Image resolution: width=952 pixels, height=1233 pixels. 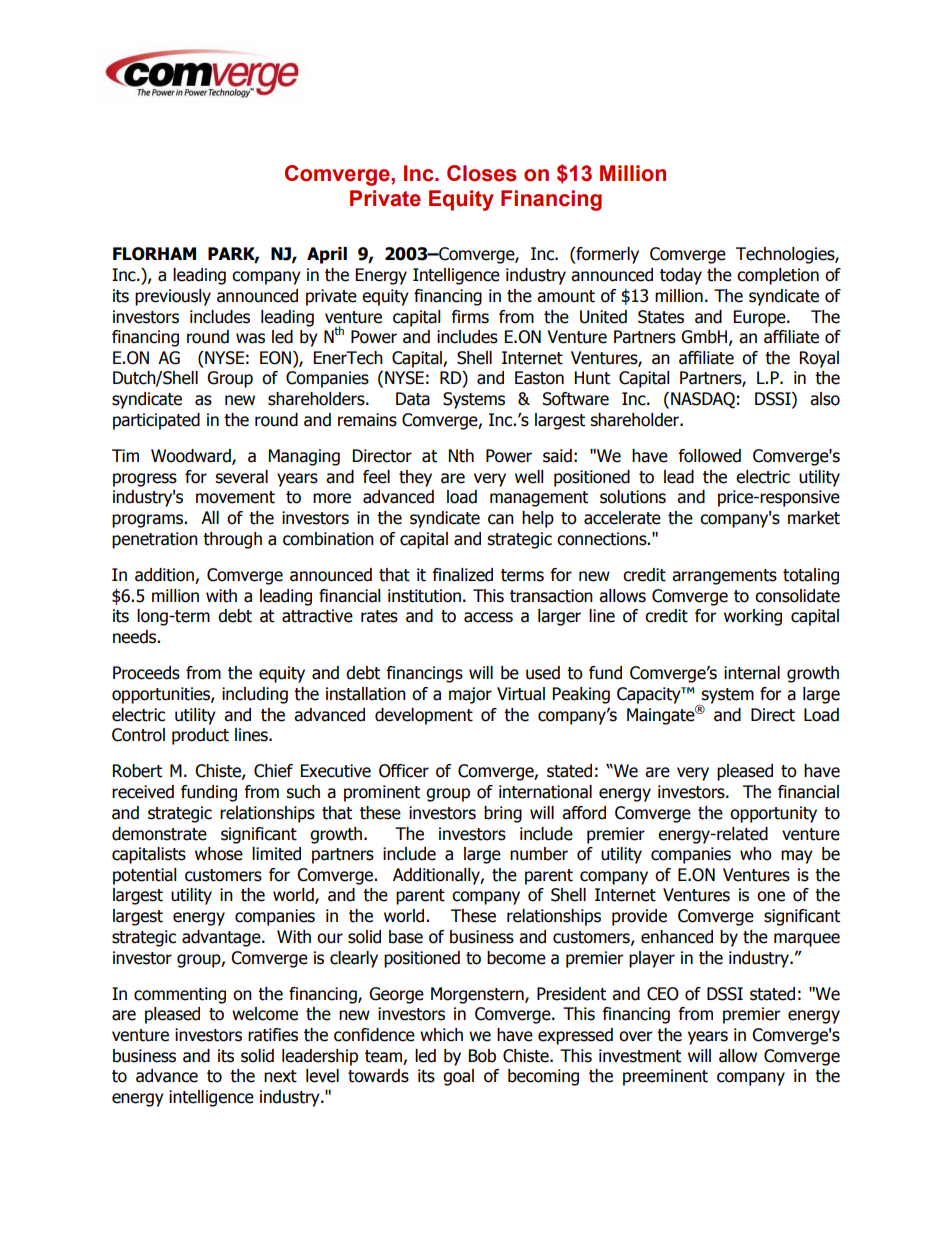 What do you see at coordinates (778, 276) in the screenshot?
I see `completion` at bounding box center [778, 276].
